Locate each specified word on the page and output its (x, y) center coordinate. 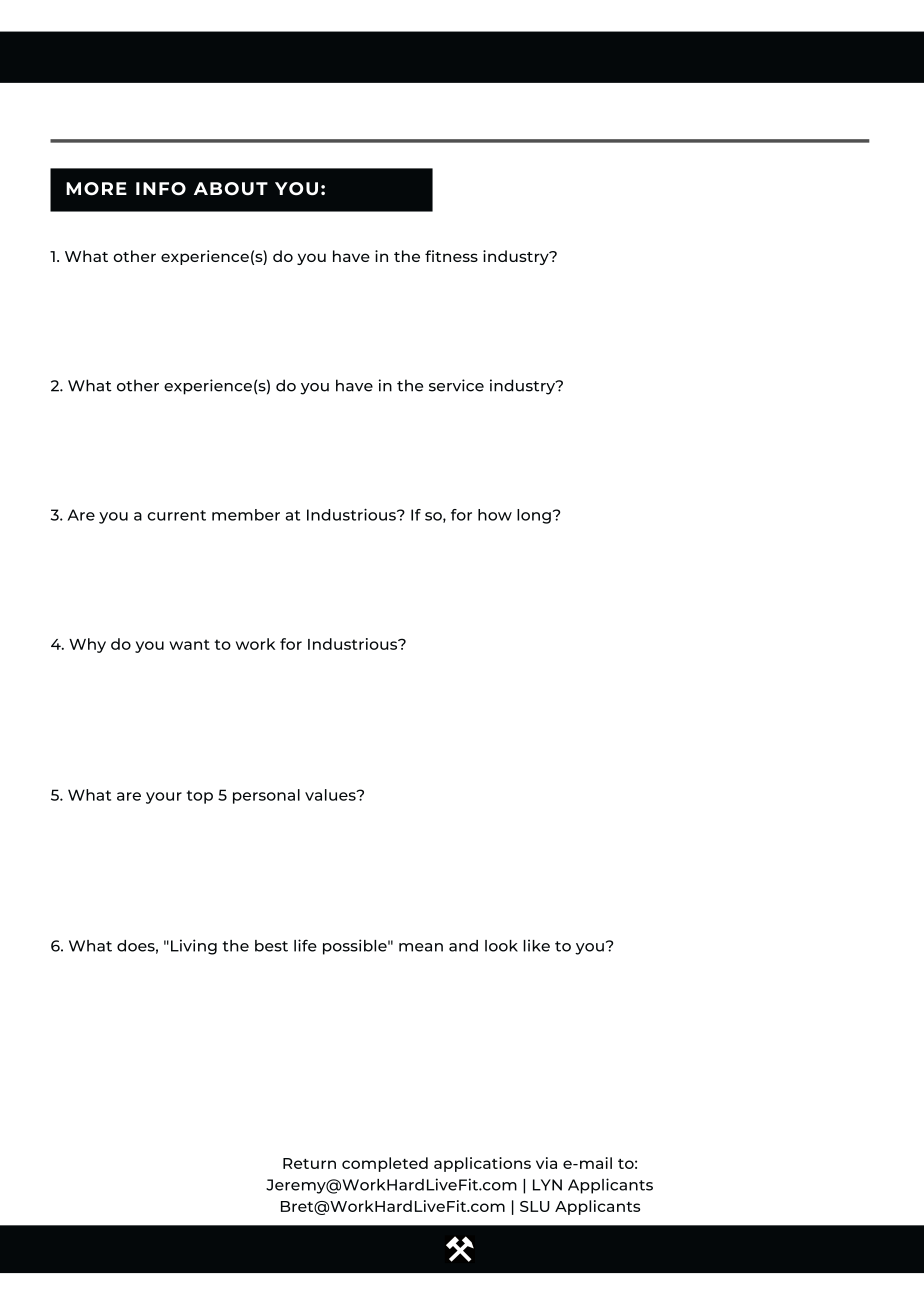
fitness (451, 256)
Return (309, 1163)
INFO (161, 189)
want (189, 644)
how (495, 515)
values (331, 795)
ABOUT (231, 189)
